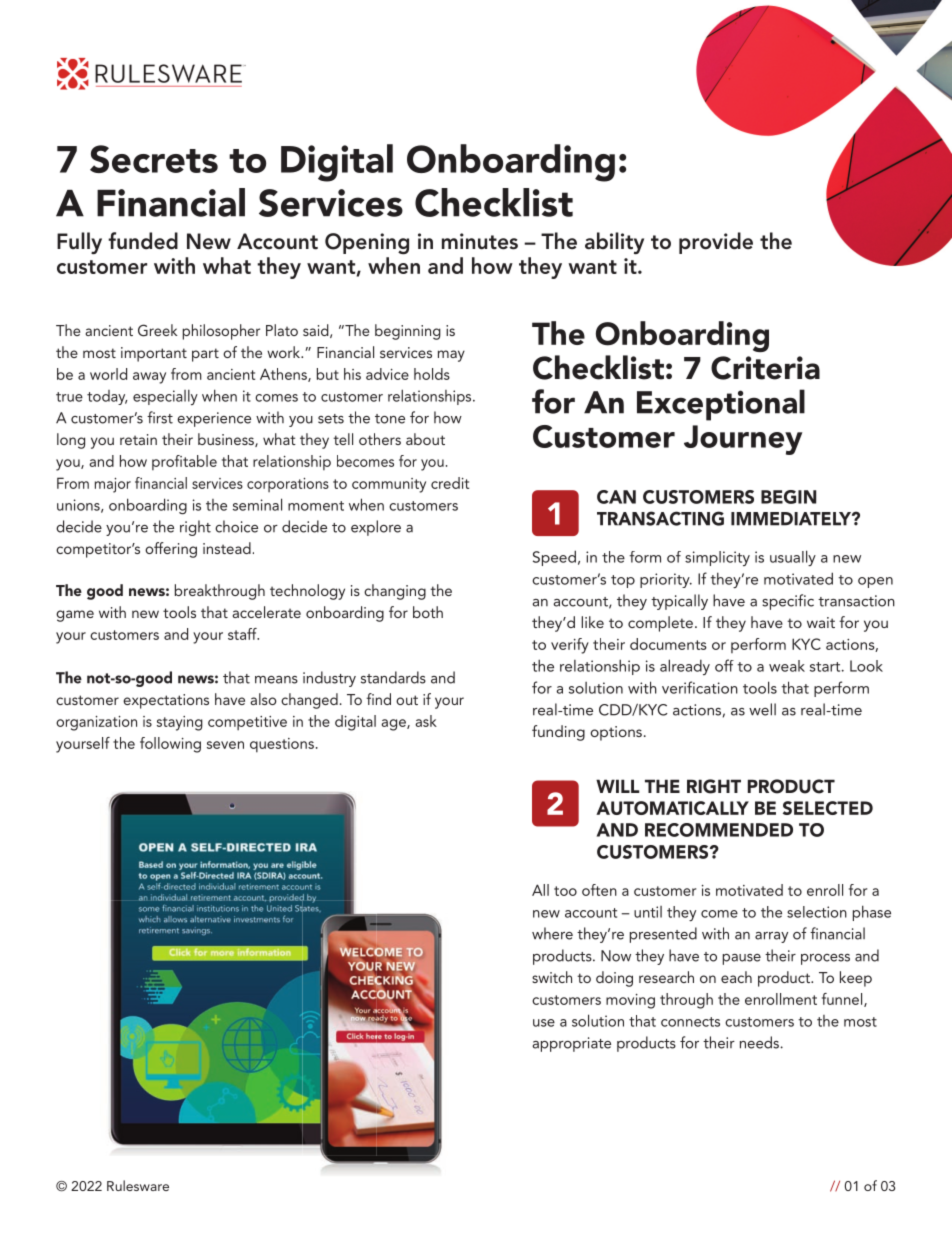 The width and height of the screenshot is (952, 1233). I want to click on switch, so click(552, 977).
